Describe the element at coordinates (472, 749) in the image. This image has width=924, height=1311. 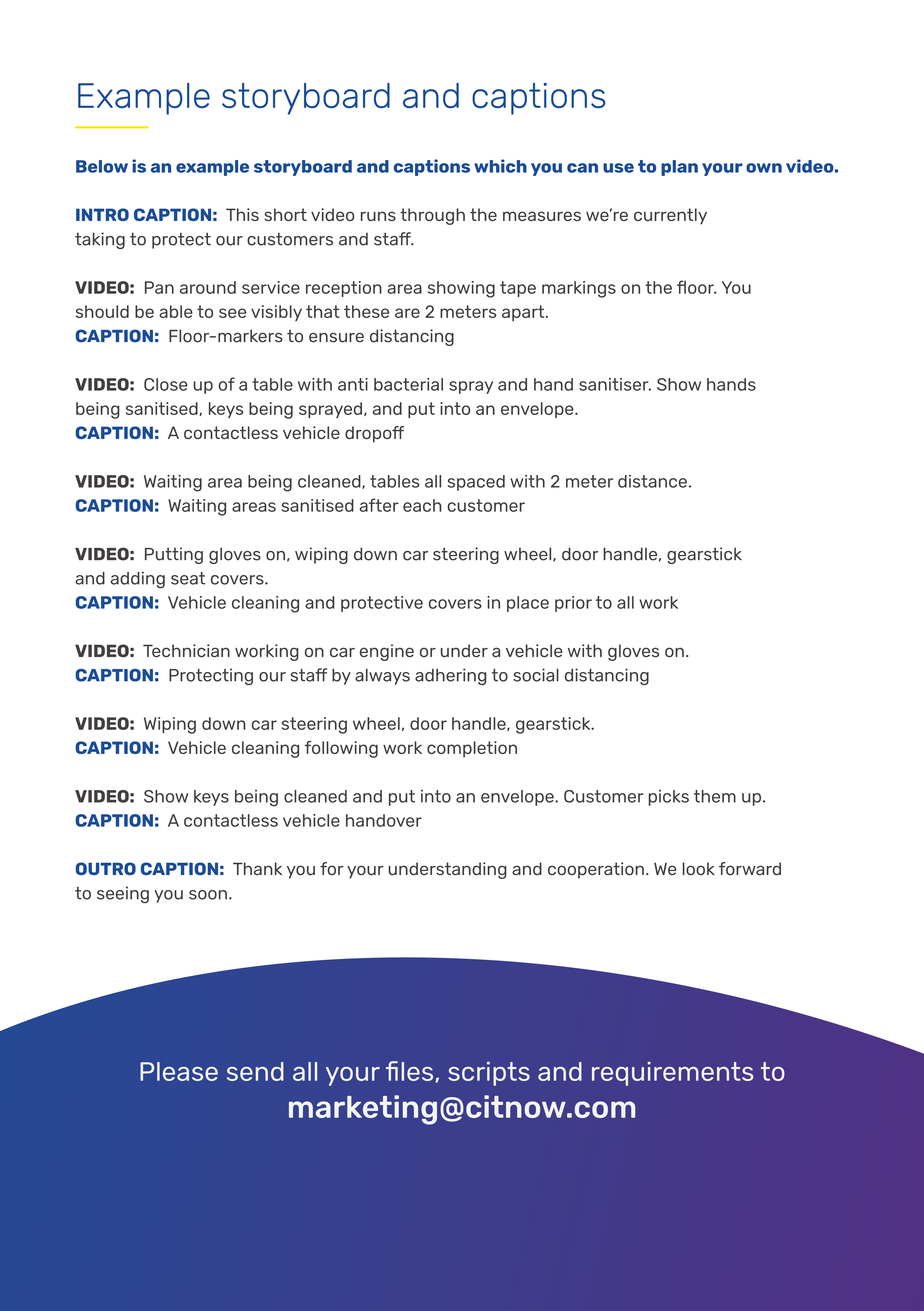
I see `completion` at that location.
